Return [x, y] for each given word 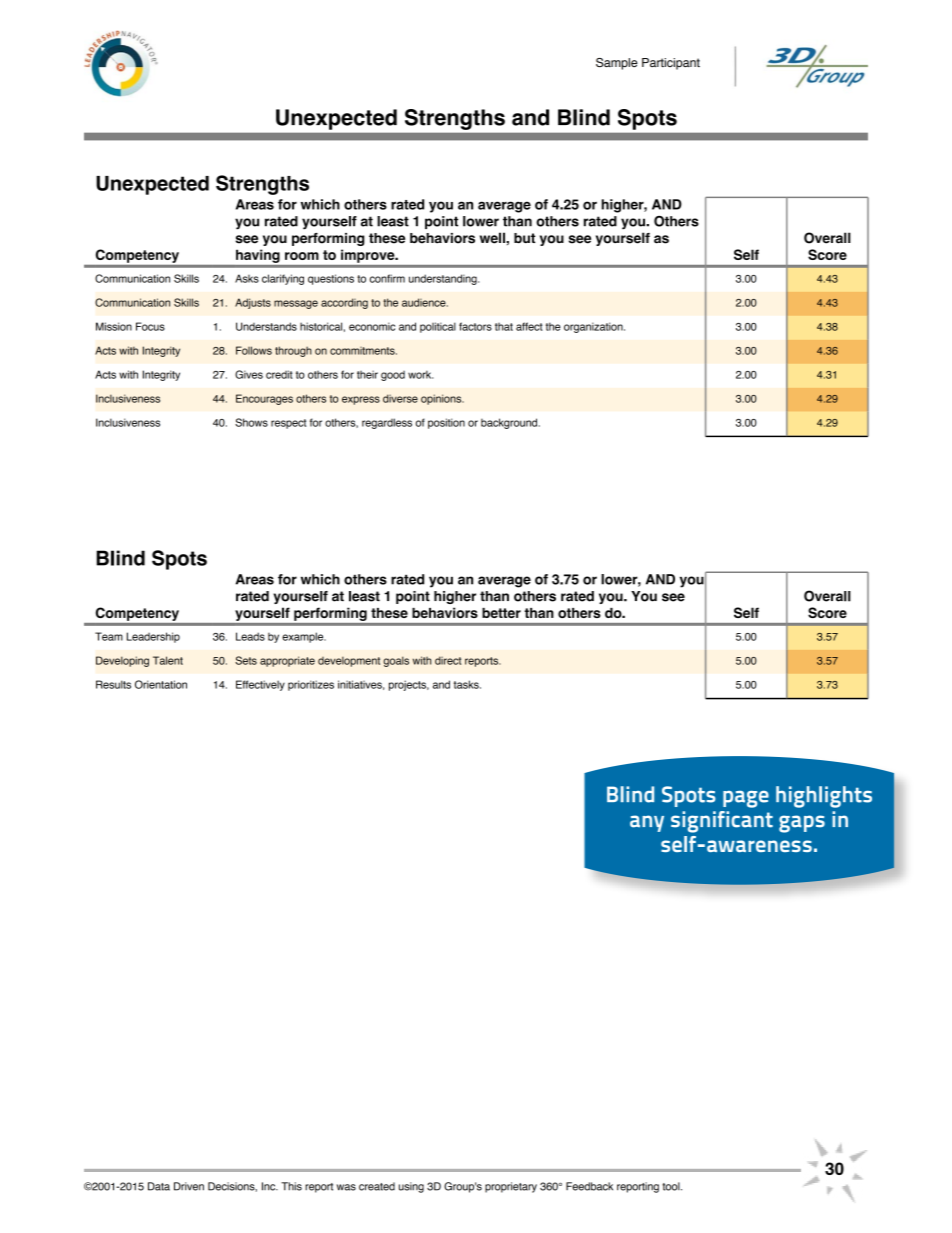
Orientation [161, 684]
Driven [189, 1186]
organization [594, 327]
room [302, 256]
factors [475, 326]
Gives [249, 374]
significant [722, 822]
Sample [617, 64]
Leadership [153, 637]
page [746, 799]
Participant [671, 64]
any [647, 823]
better [501, 613]
